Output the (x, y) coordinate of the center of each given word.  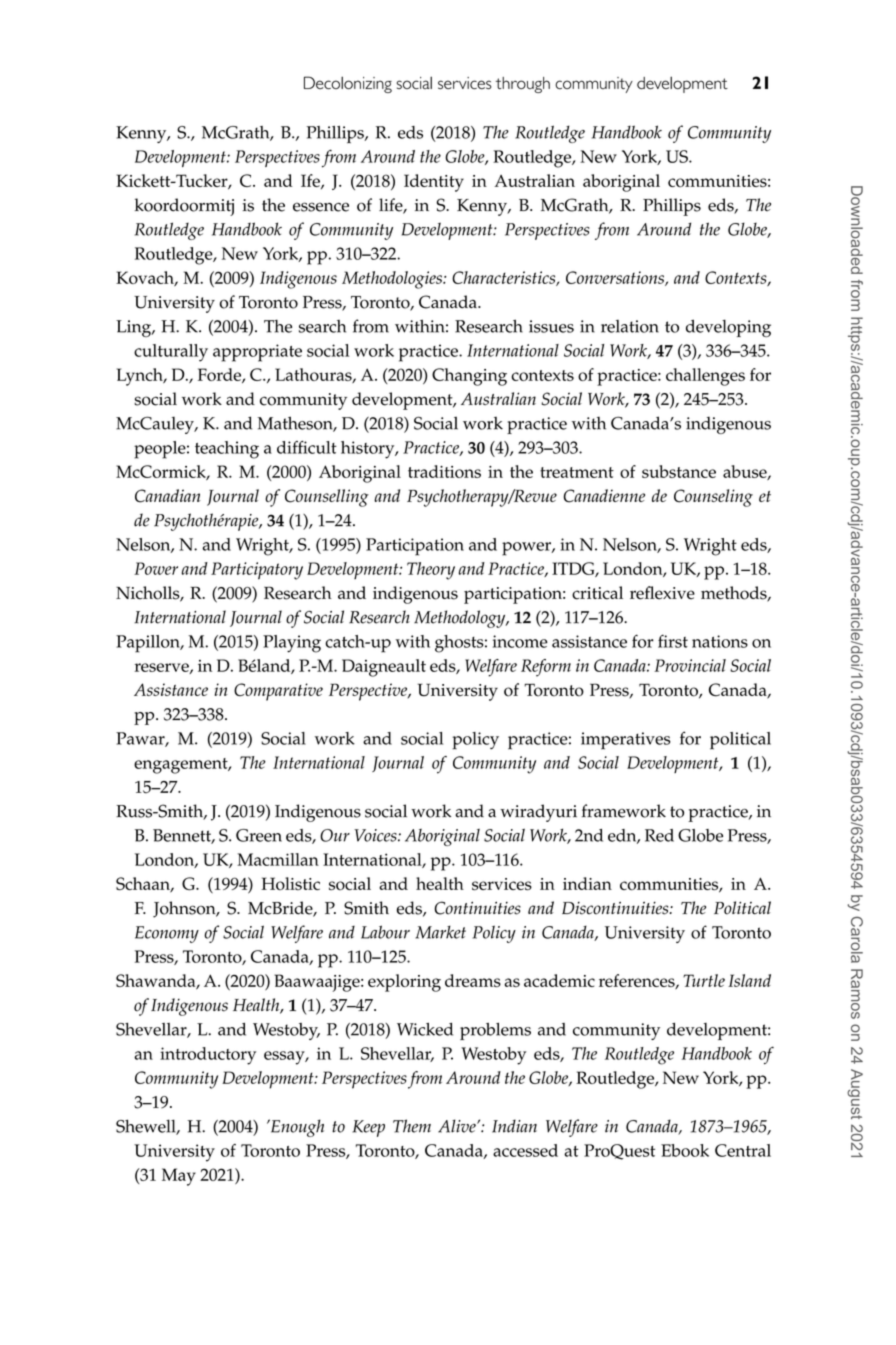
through (522, 85)
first (673, 641)
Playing (292, 644)
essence (321, 207)
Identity (434, 183)
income (520, 641)
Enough (296, 1128)
